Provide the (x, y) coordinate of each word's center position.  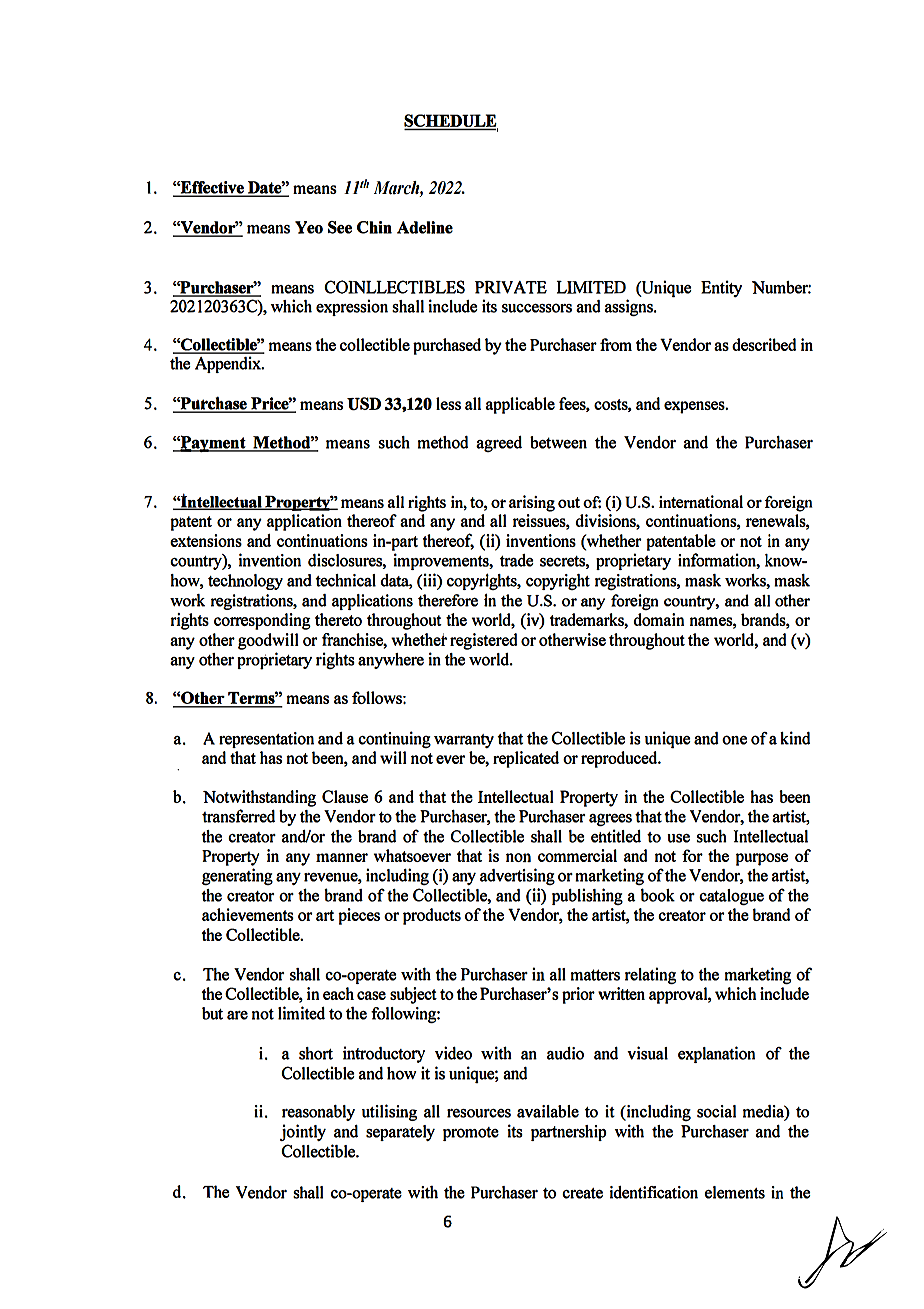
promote (471, 1134)
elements (735, 1192)
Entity (721, 288)
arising (532, 503)
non (518, 857)
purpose (762, 859)
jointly (303, 1132)
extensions (206, 540)
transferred (238, 816)
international (701, 501)
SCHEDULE (451, 122)
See (340, 227)
